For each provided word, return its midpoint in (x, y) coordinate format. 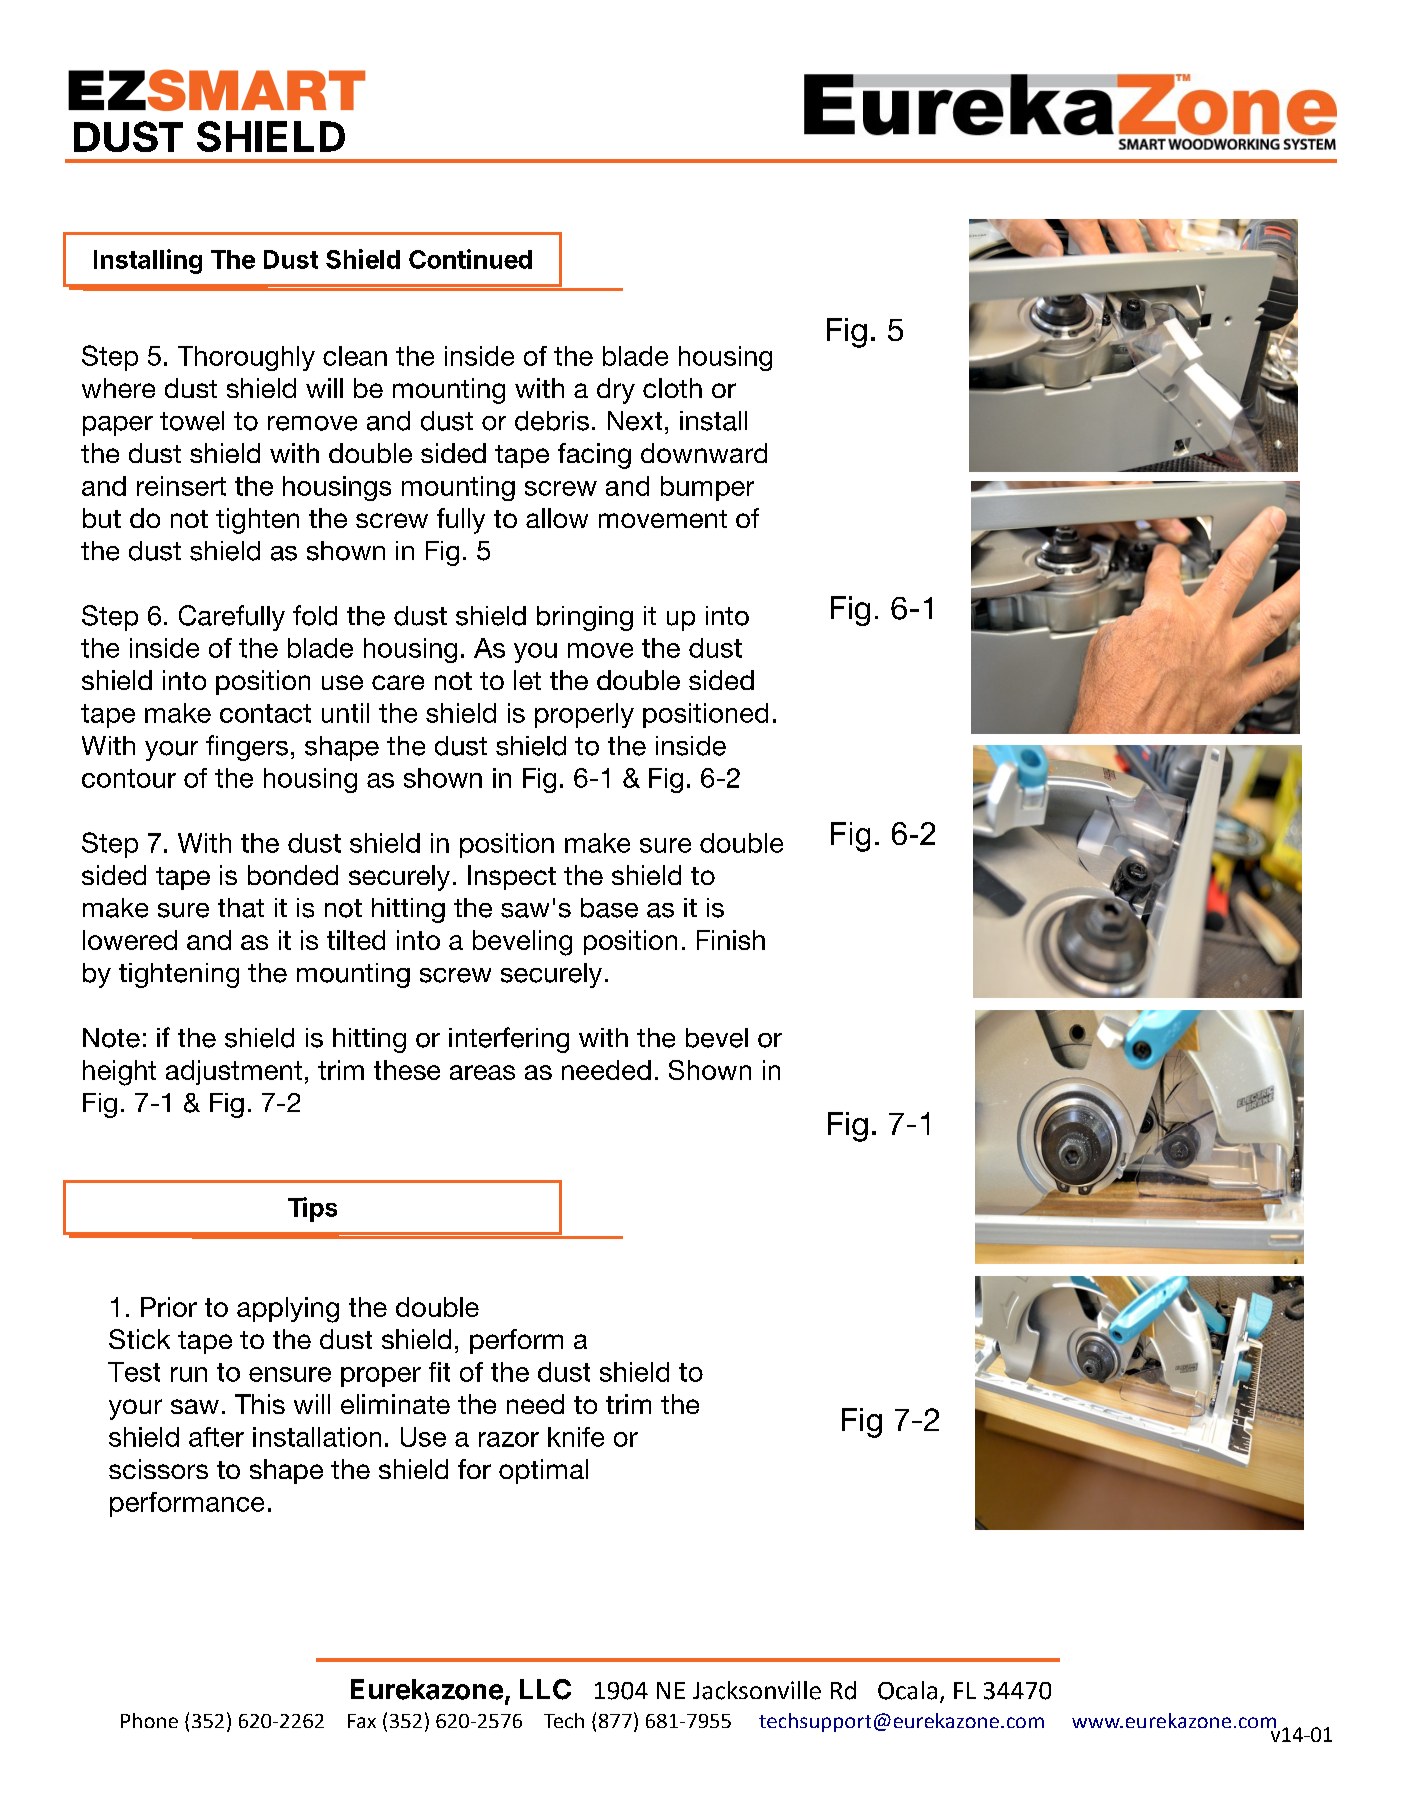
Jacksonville (757, 1690)
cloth (672, 388)
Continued (470, 259)
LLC (545, 1689)
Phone (149, 1720)
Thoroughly (246, 358)
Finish (731, 940)
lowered (130, 940)
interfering (509, 1040)
